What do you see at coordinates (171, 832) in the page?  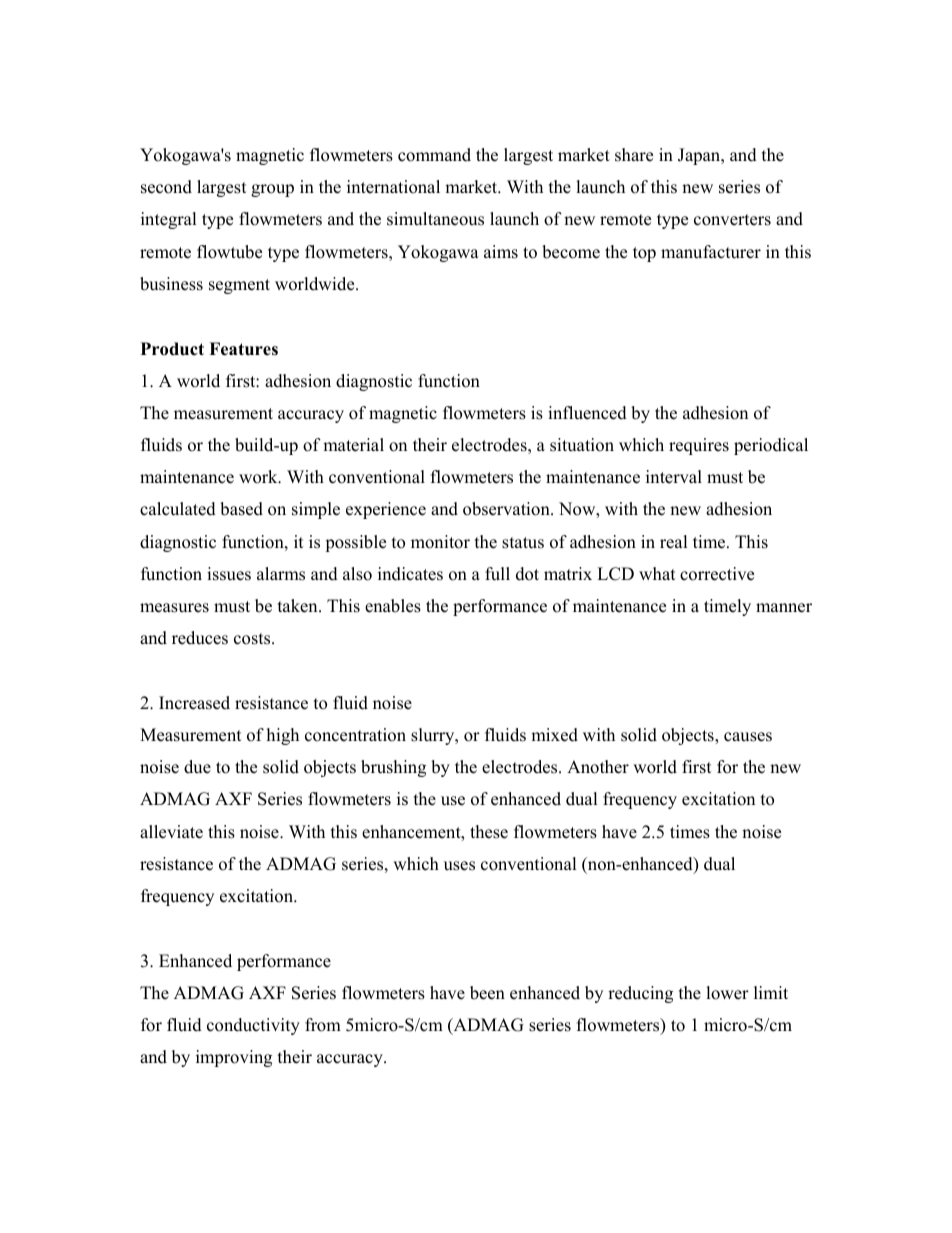 I see `alleviate` at bounding box center [171, 832].
